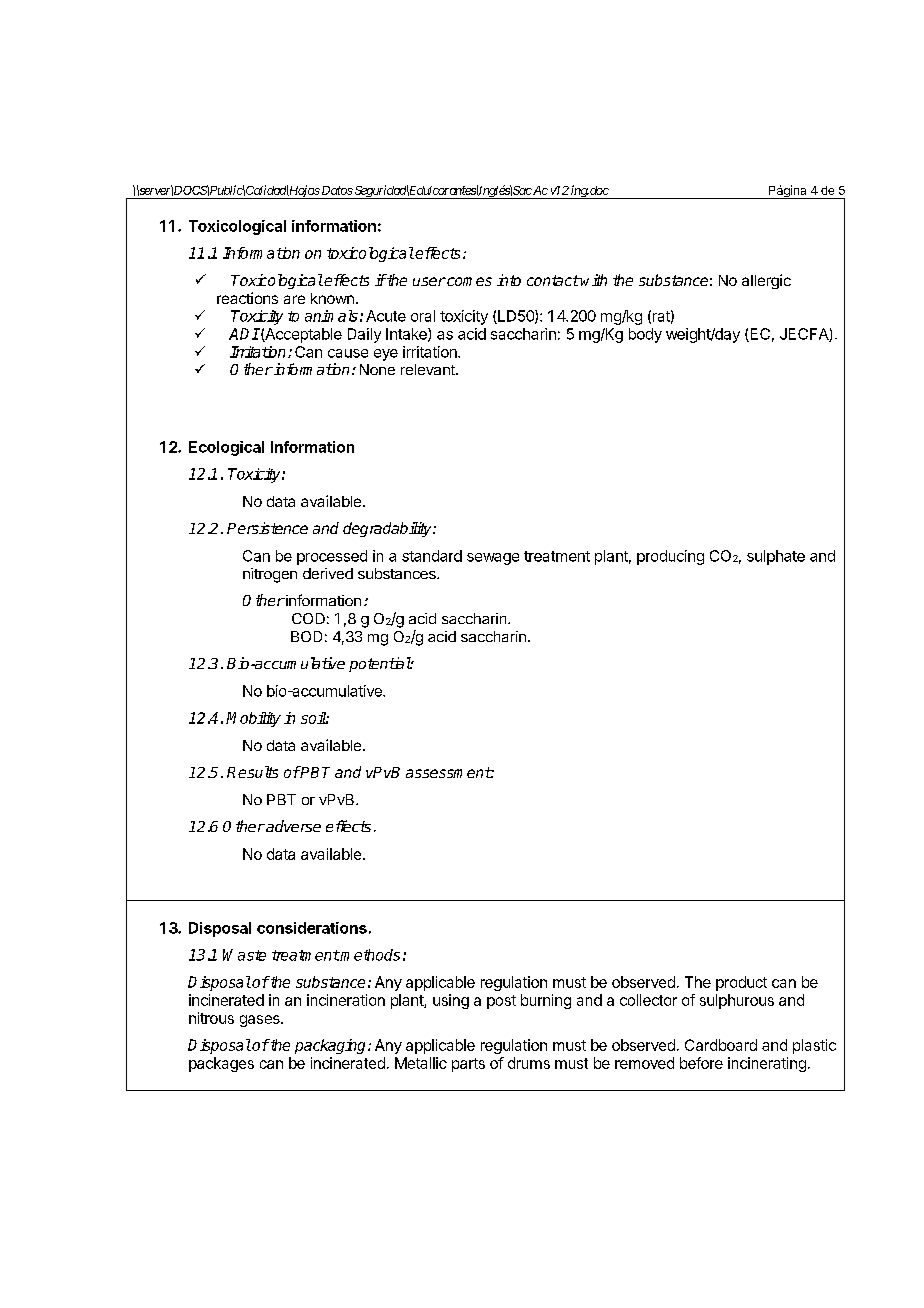  What do you see at coordinates (645, 335) in the screenshot?
I see `body` at bounding box center [645, 335].
